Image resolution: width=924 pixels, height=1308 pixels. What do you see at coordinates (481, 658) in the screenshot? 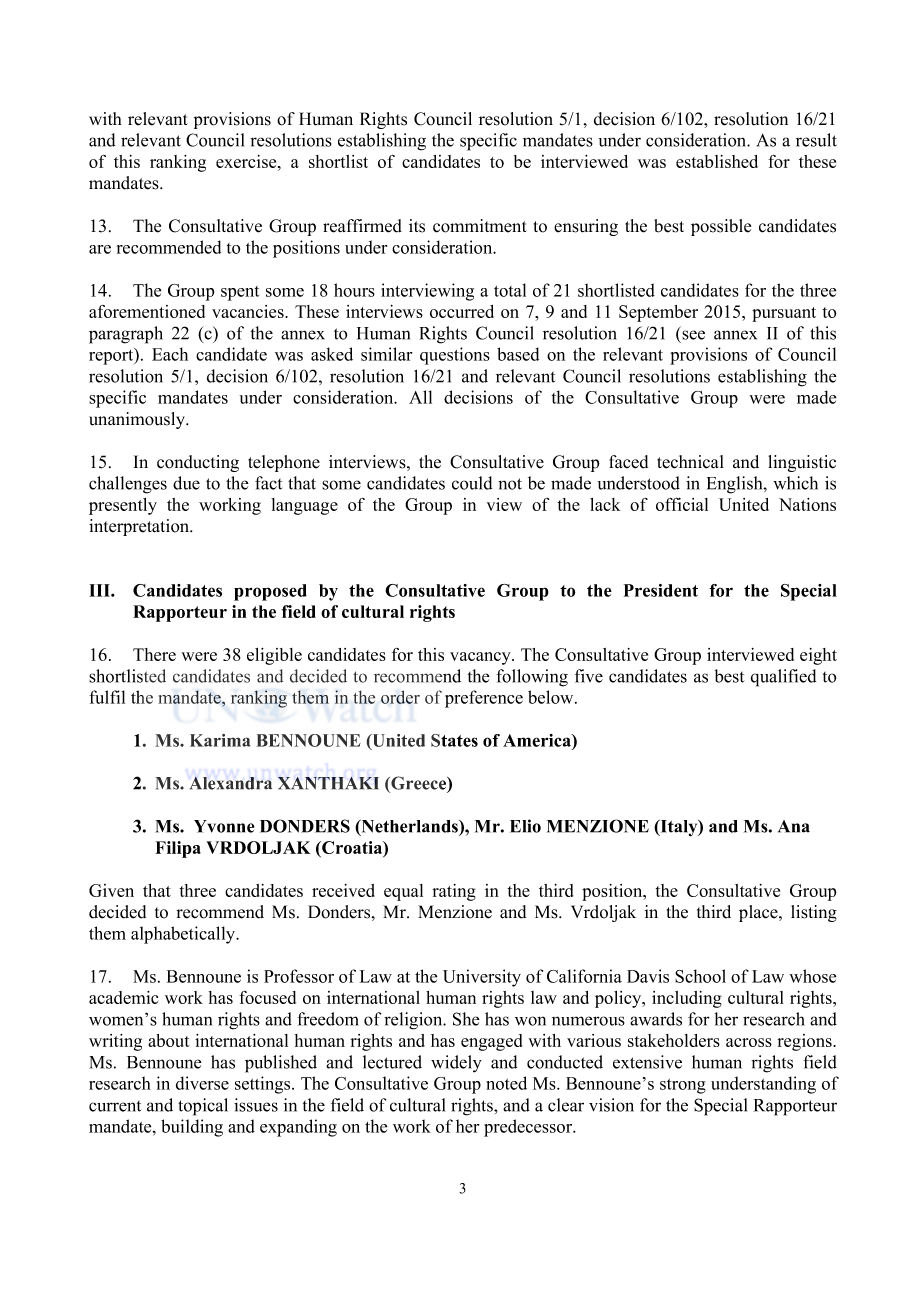
I see `vacancy` at bounding box center [481, 658].
